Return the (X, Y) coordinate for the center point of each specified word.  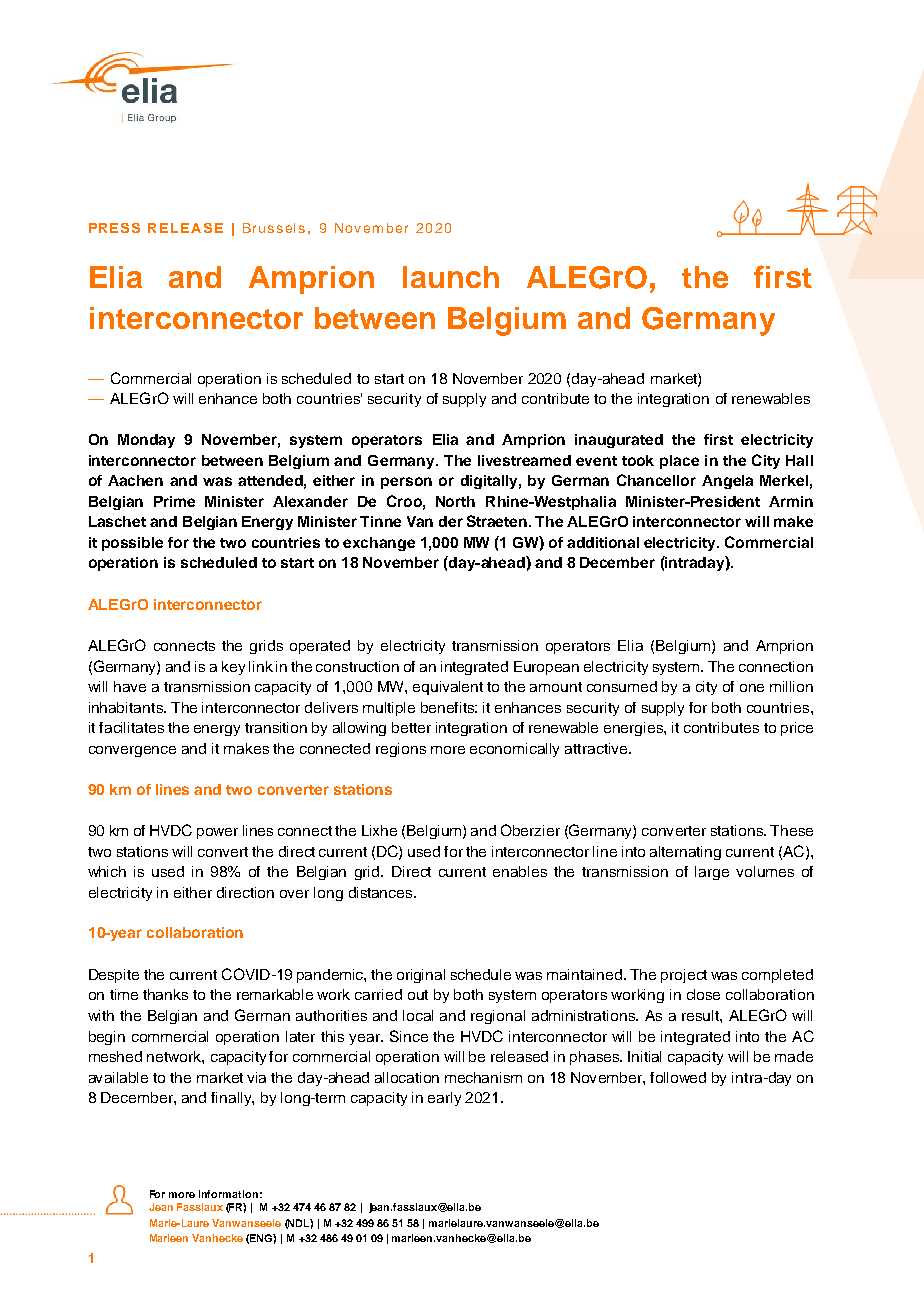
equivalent (448, 688)
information (228, 1194)
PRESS (114, 228)
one (752, 688)
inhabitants (127, 707)
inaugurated (619, 441)
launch (451, 277)
